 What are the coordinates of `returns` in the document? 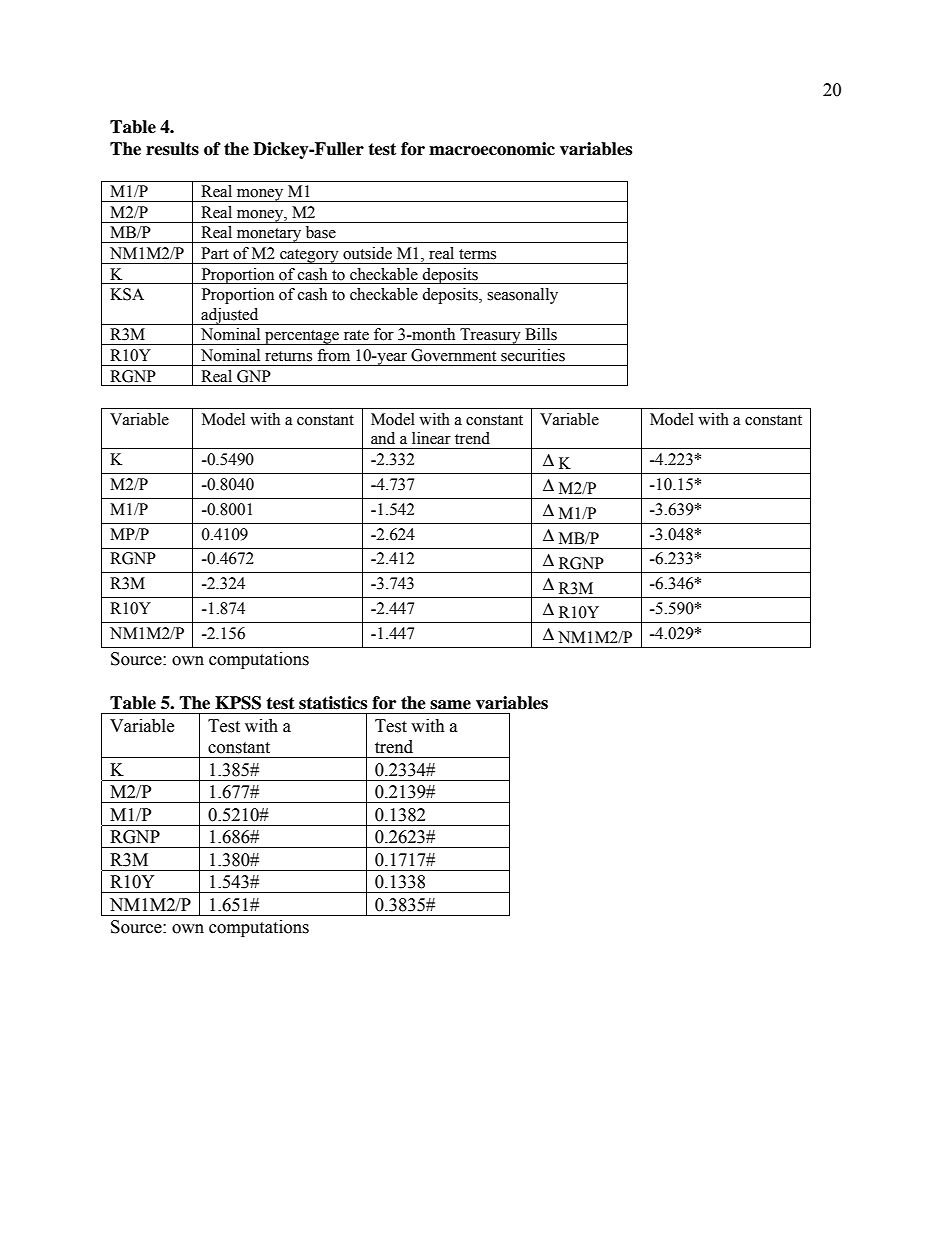 It's located at (288, 356).
